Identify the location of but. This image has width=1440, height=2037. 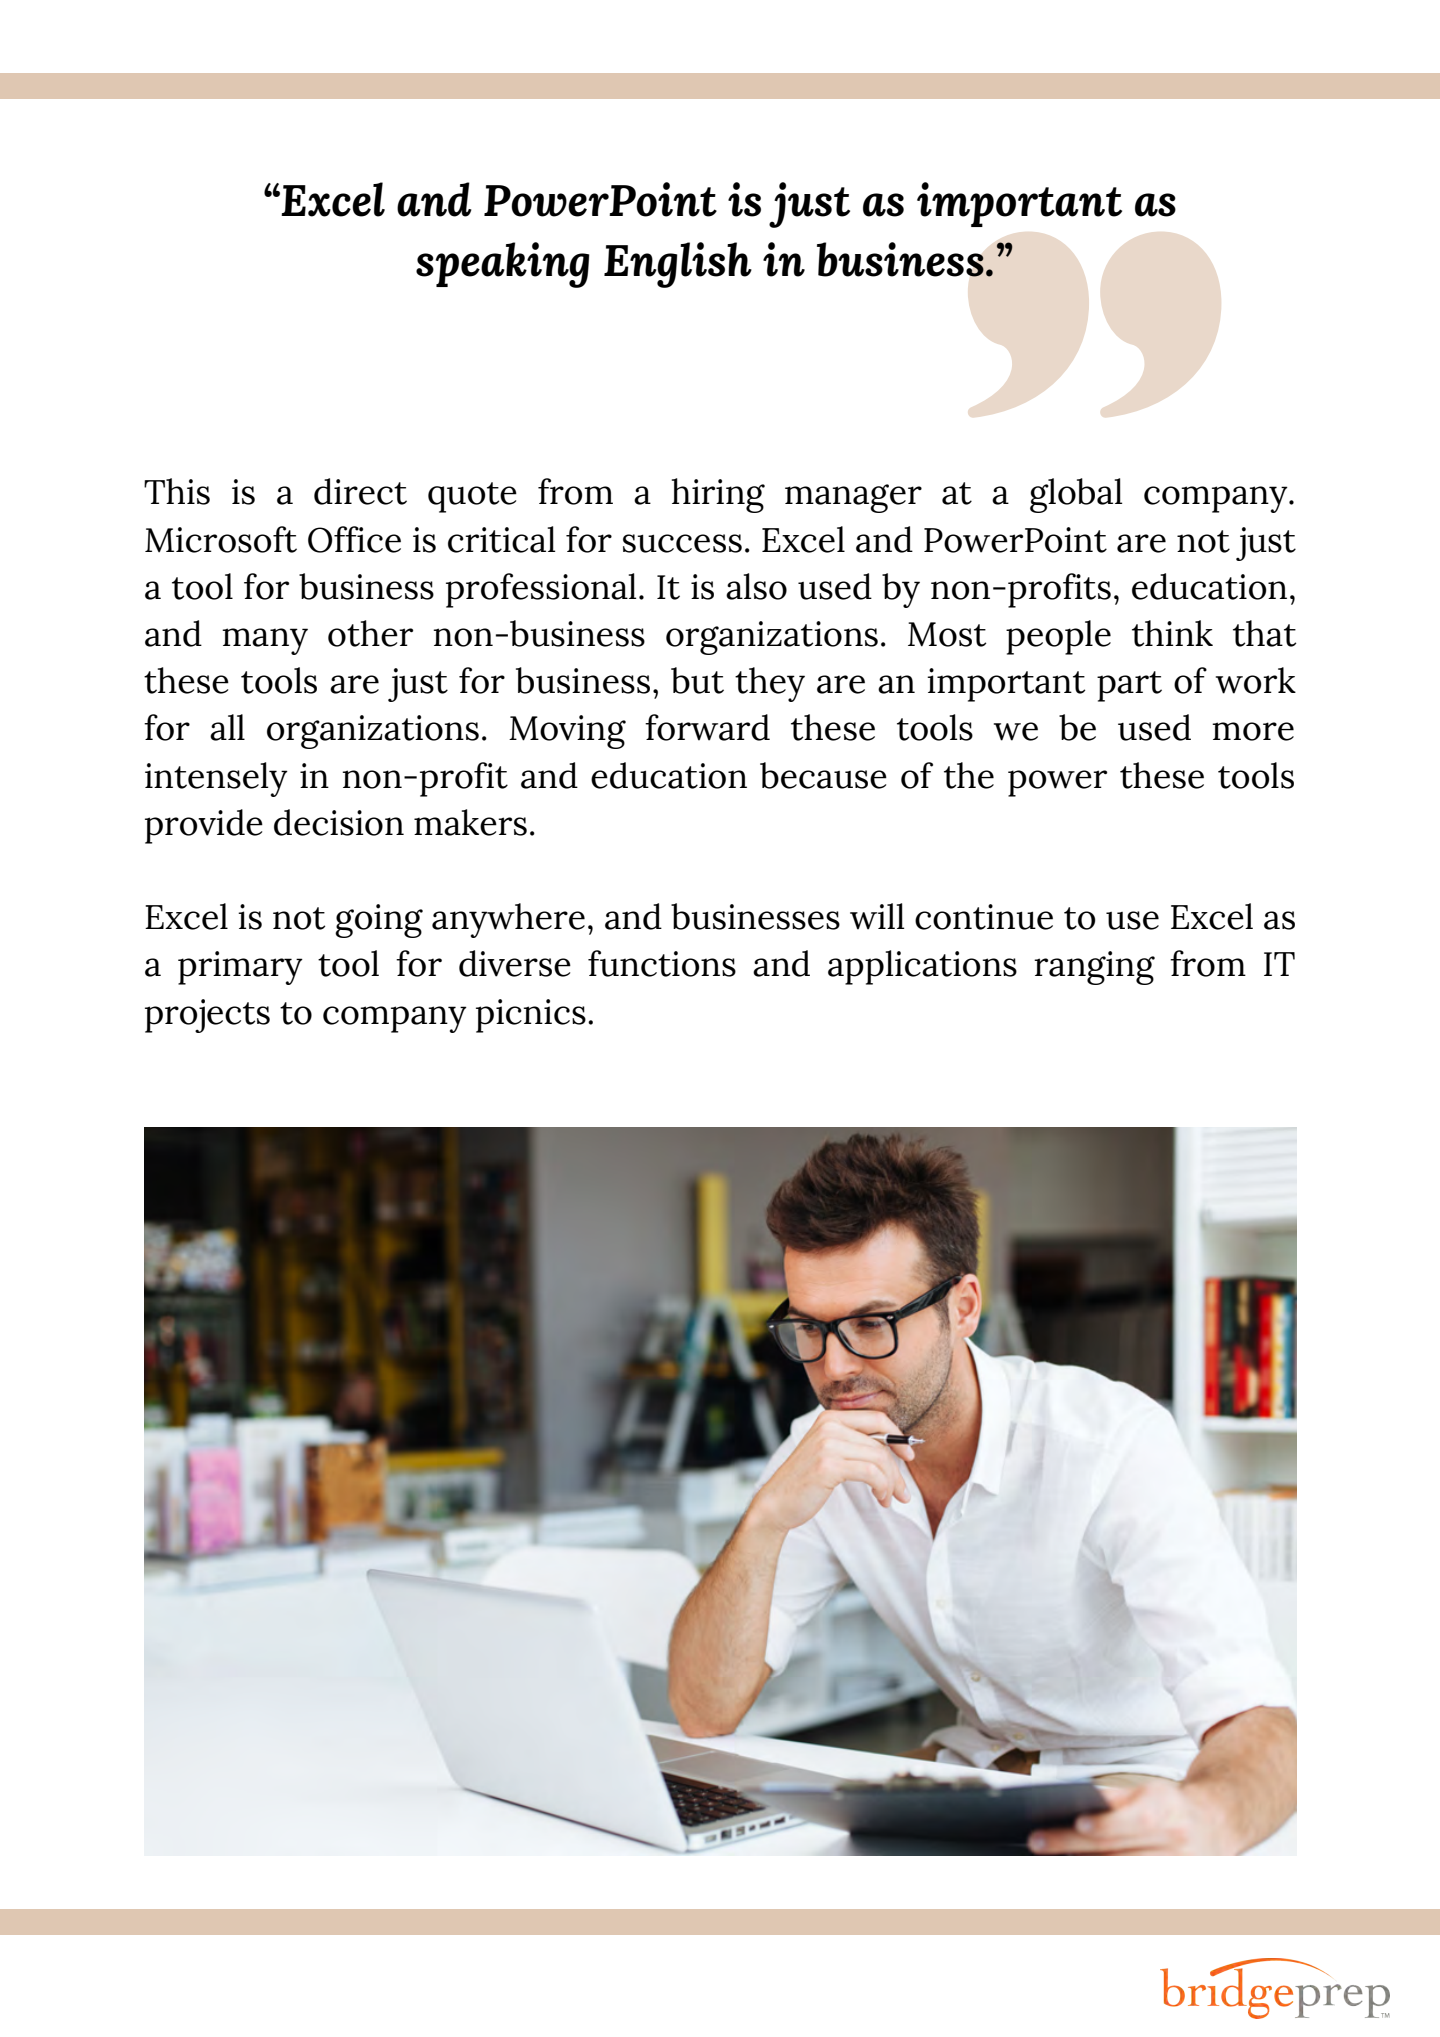
(697, 680).
